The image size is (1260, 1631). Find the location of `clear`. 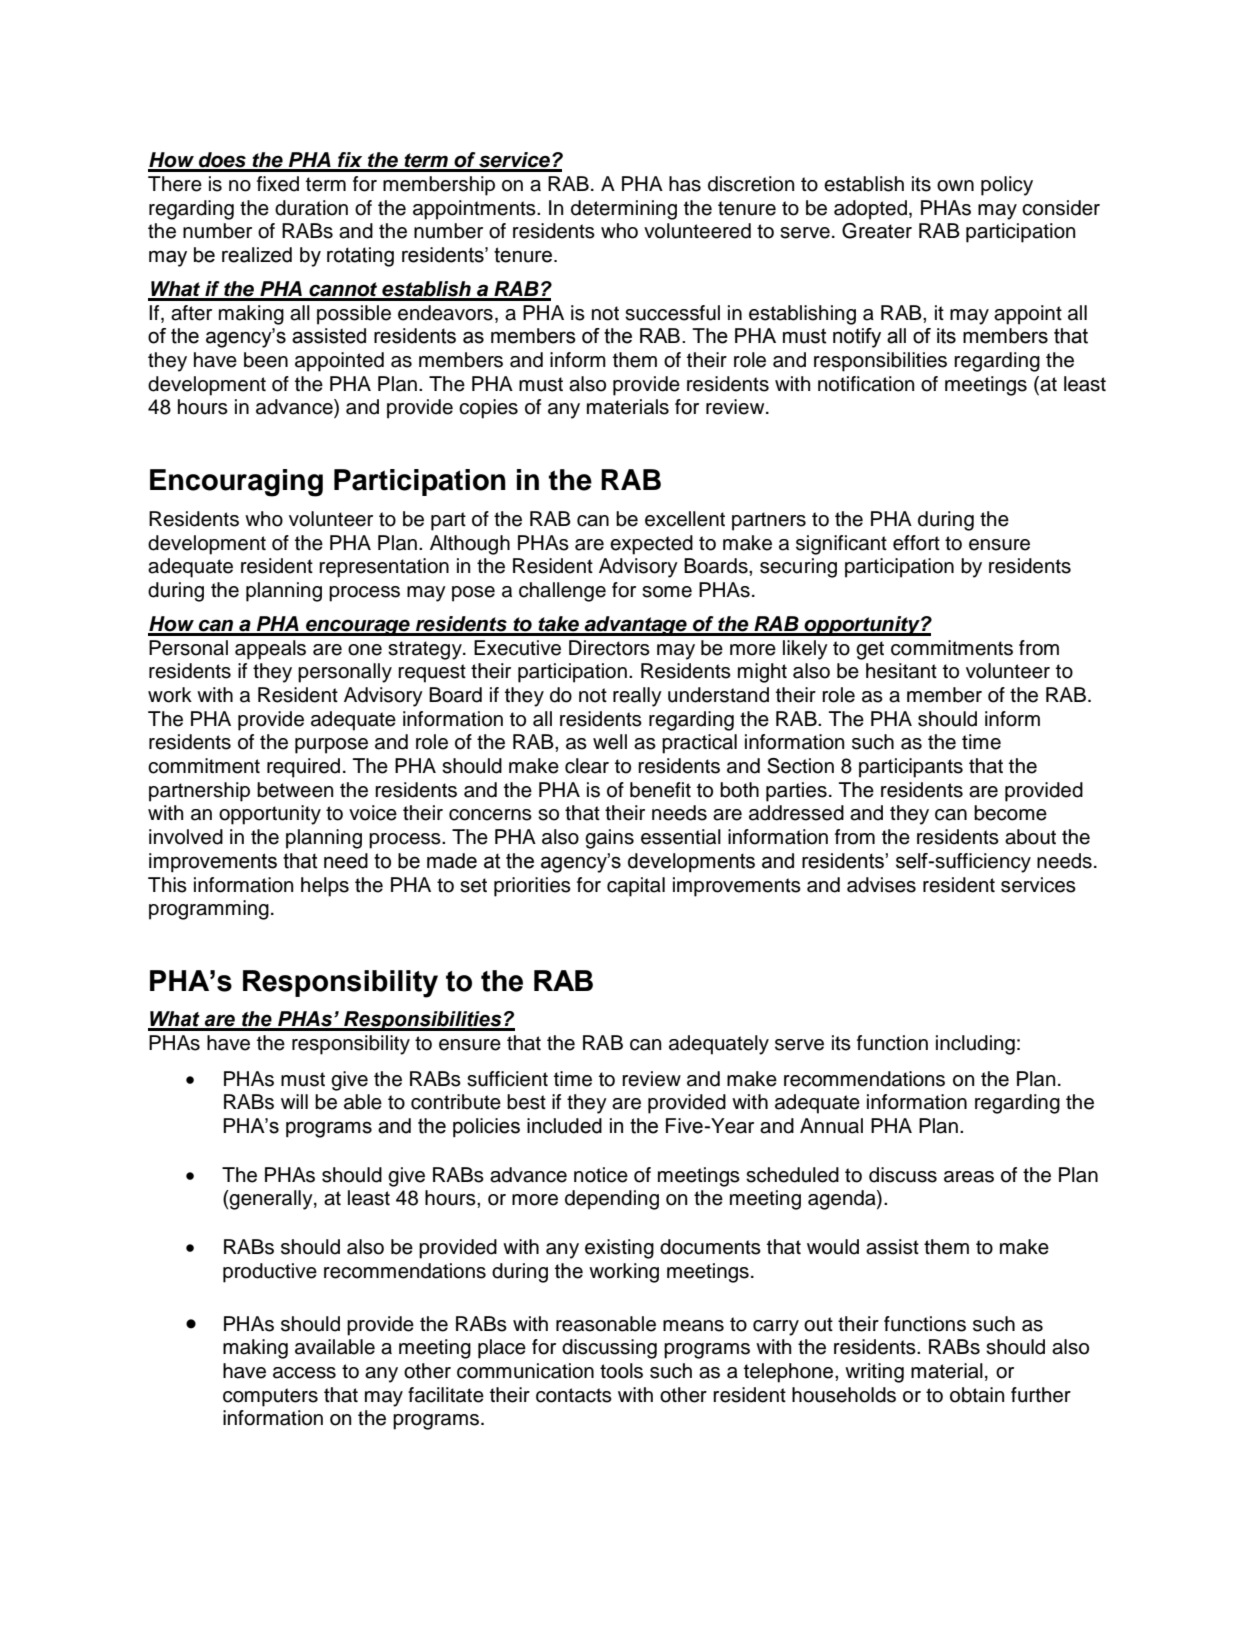

clear is located at coordinates (587, 766).
